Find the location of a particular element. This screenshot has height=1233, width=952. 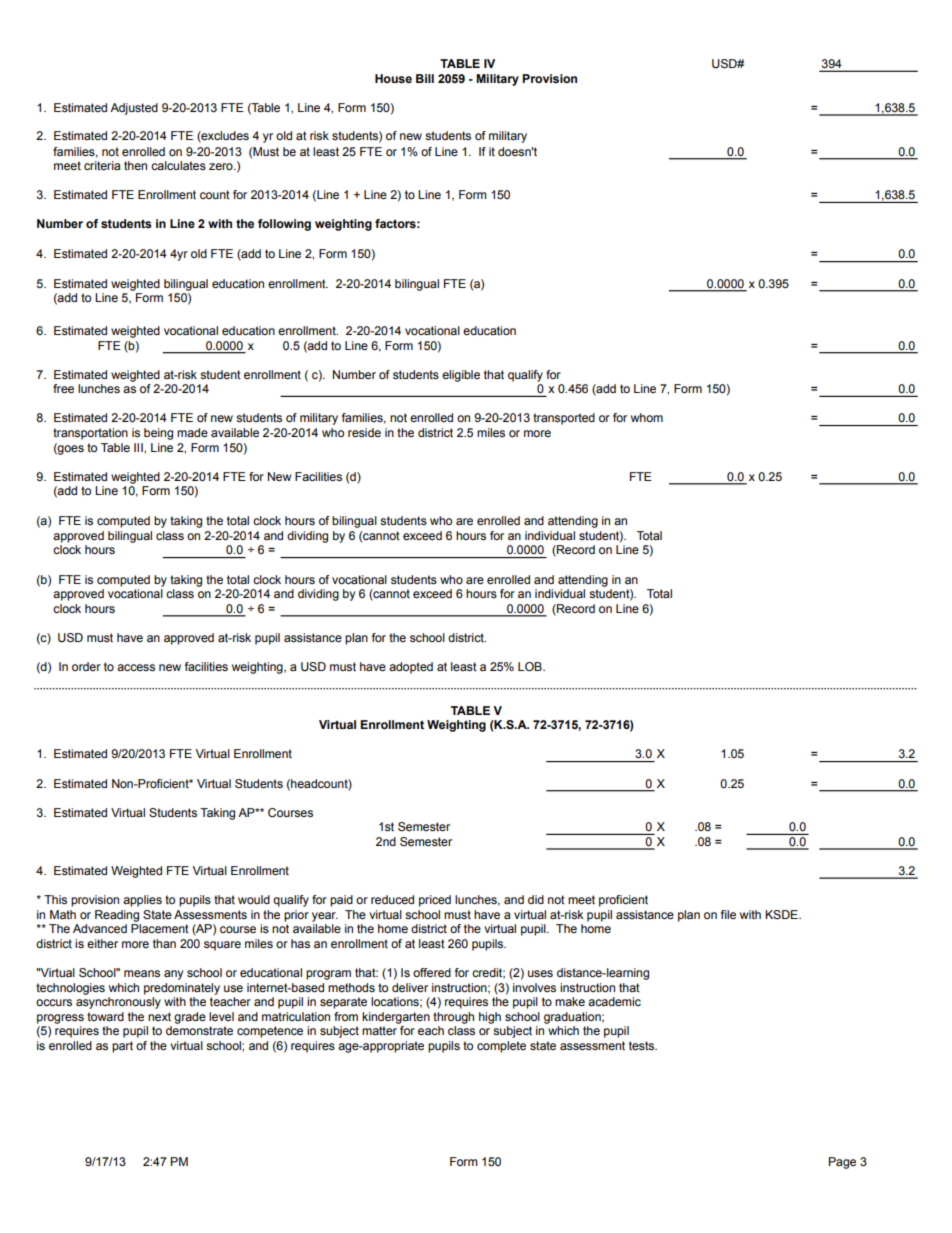

Adjusted is located at coordinates (134, 109).
